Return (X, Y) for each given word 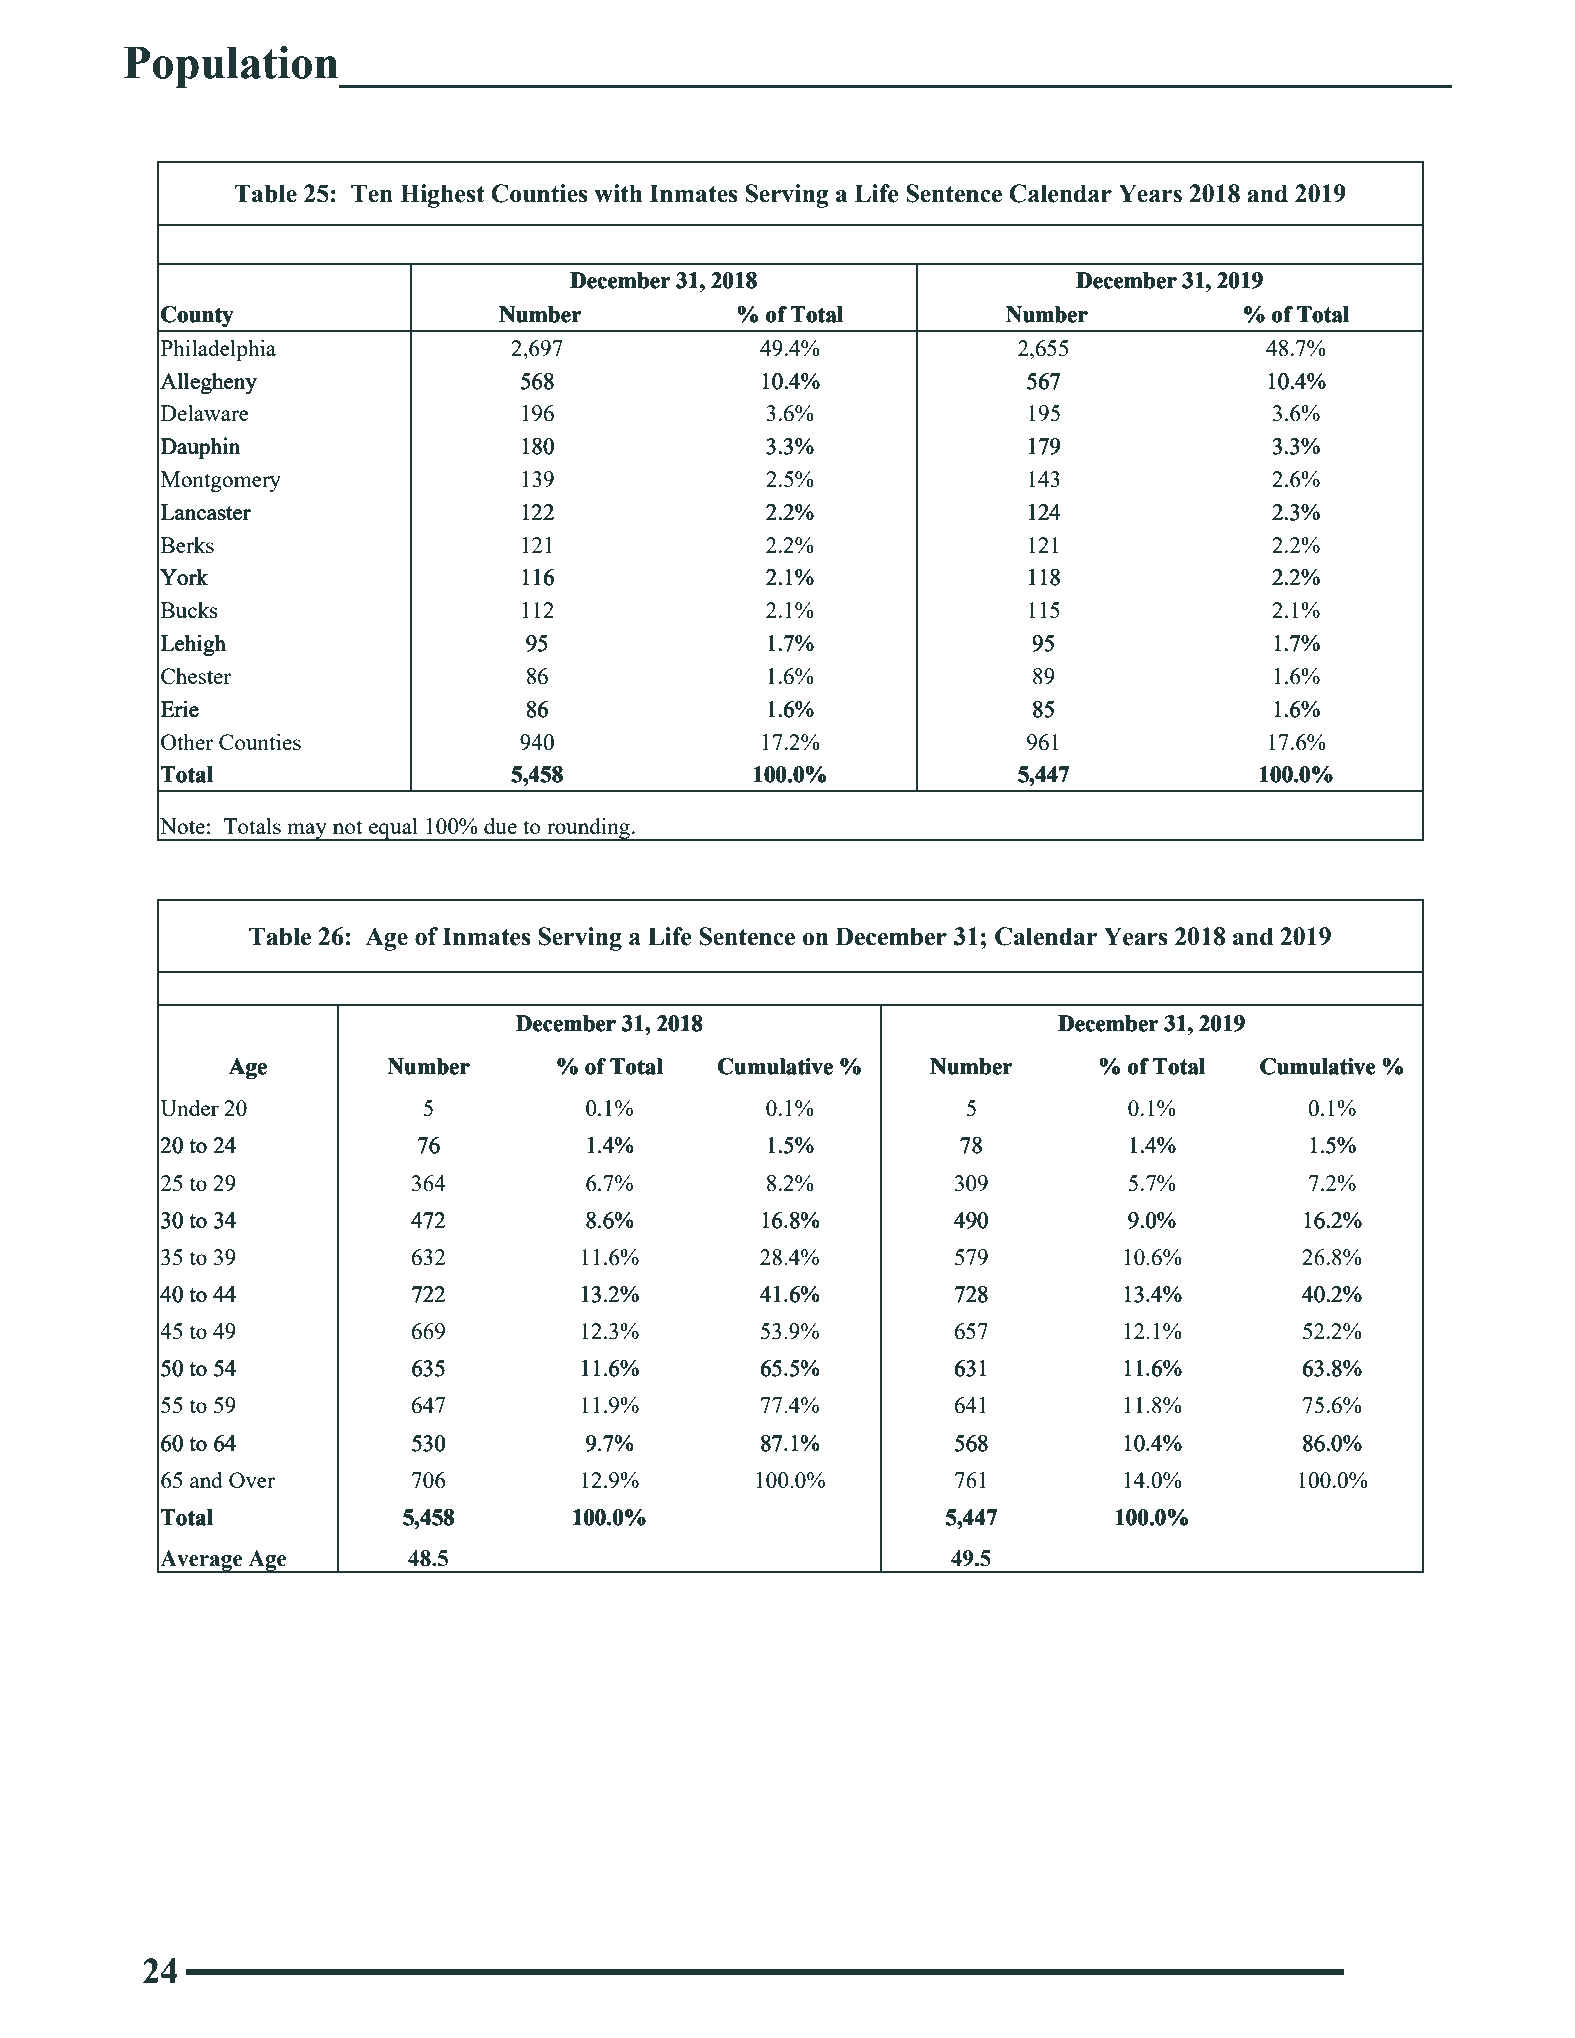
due (500, 826)
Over (252, 1480)
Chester (196, 676)
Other (187, 741)
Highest (442, 196)
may (307, 832)
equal (393, 829)
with (618, 193)
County (197, 316)
